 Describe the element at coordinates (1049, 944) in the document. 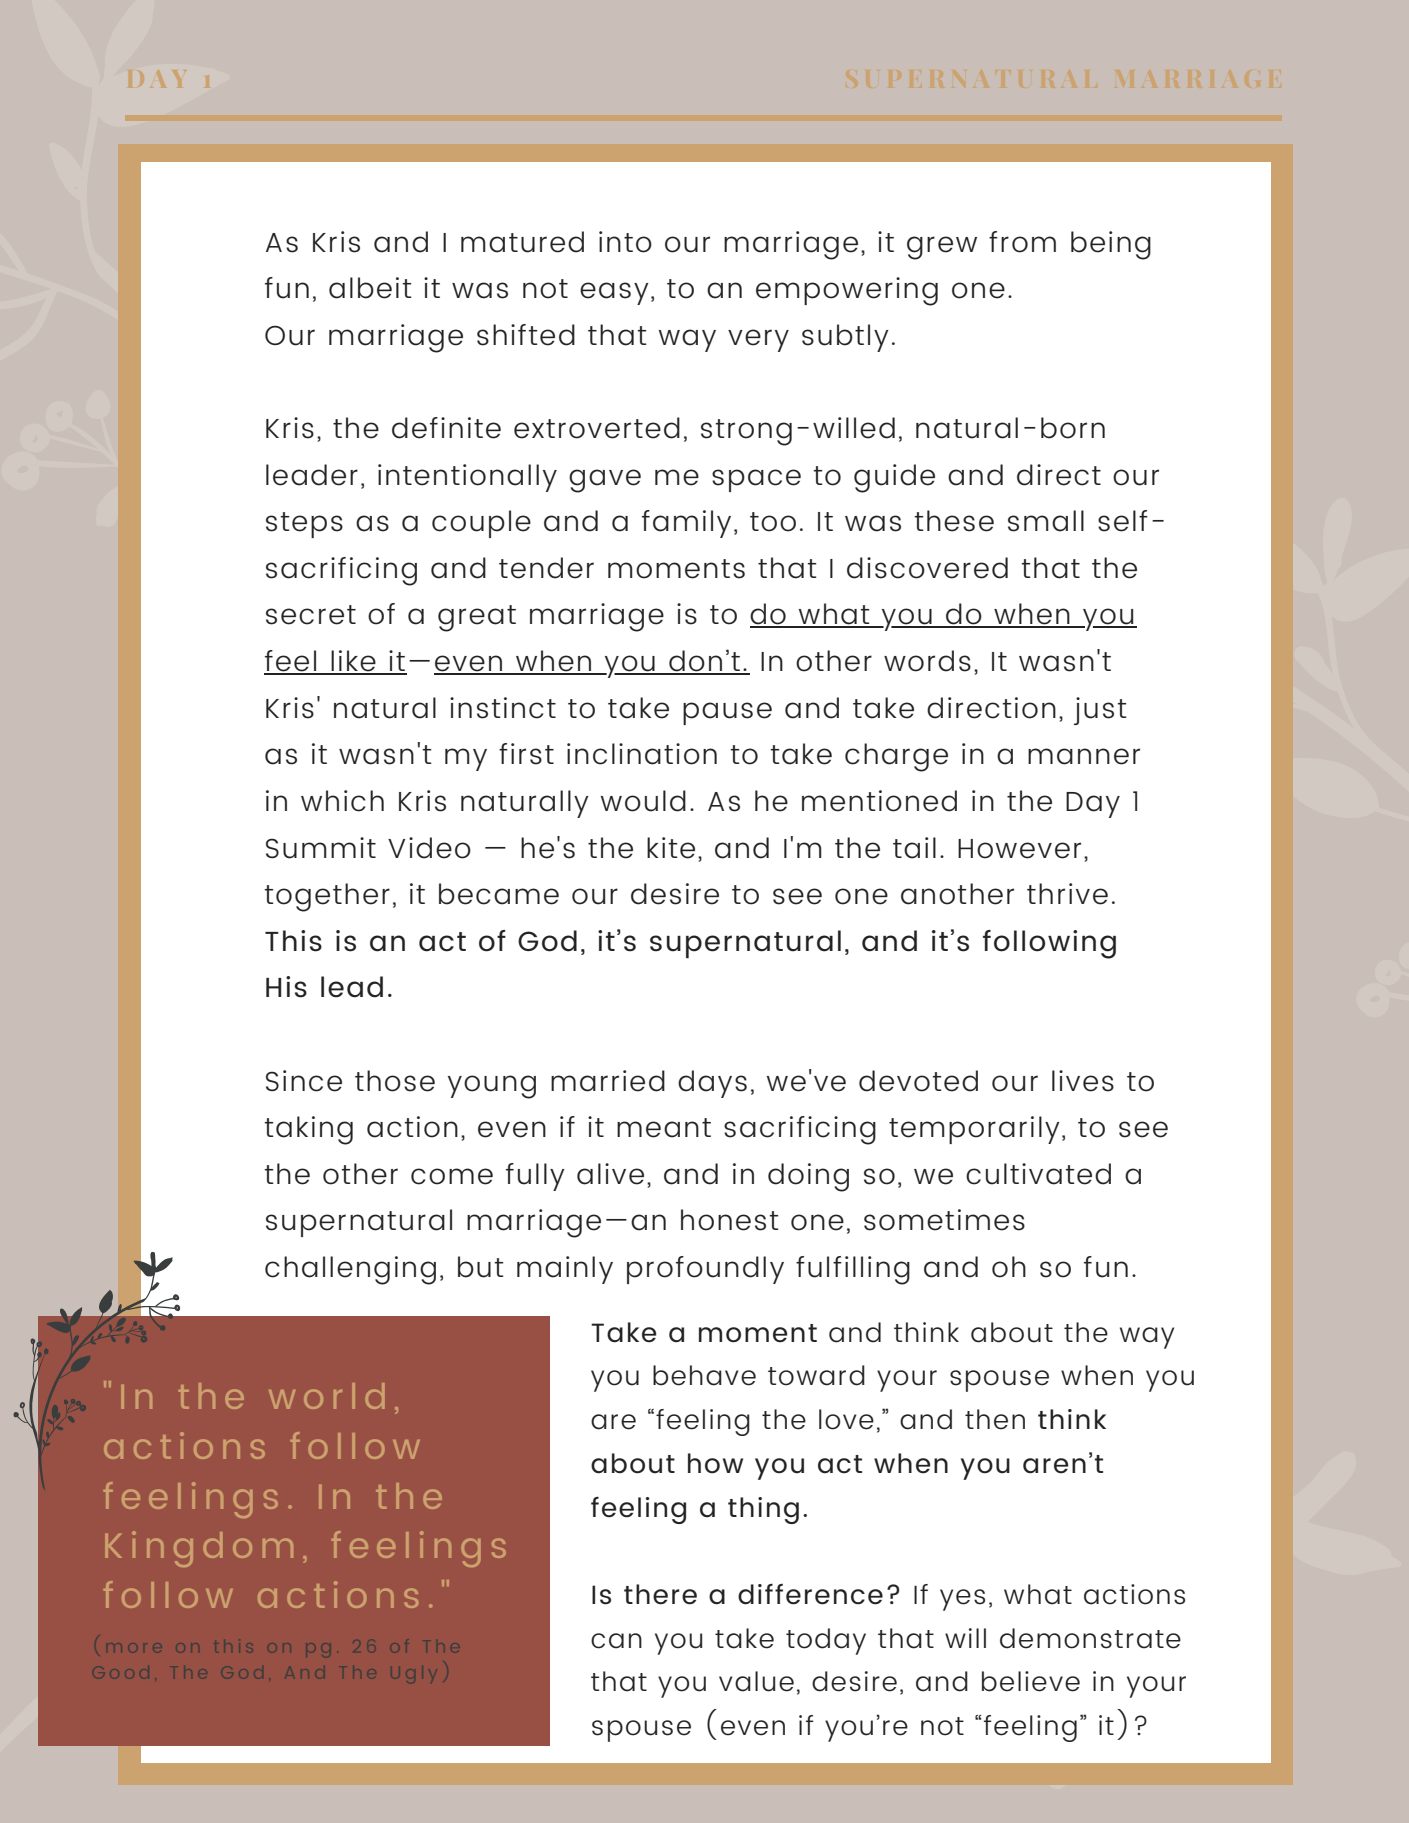

I see `following` at that location.
